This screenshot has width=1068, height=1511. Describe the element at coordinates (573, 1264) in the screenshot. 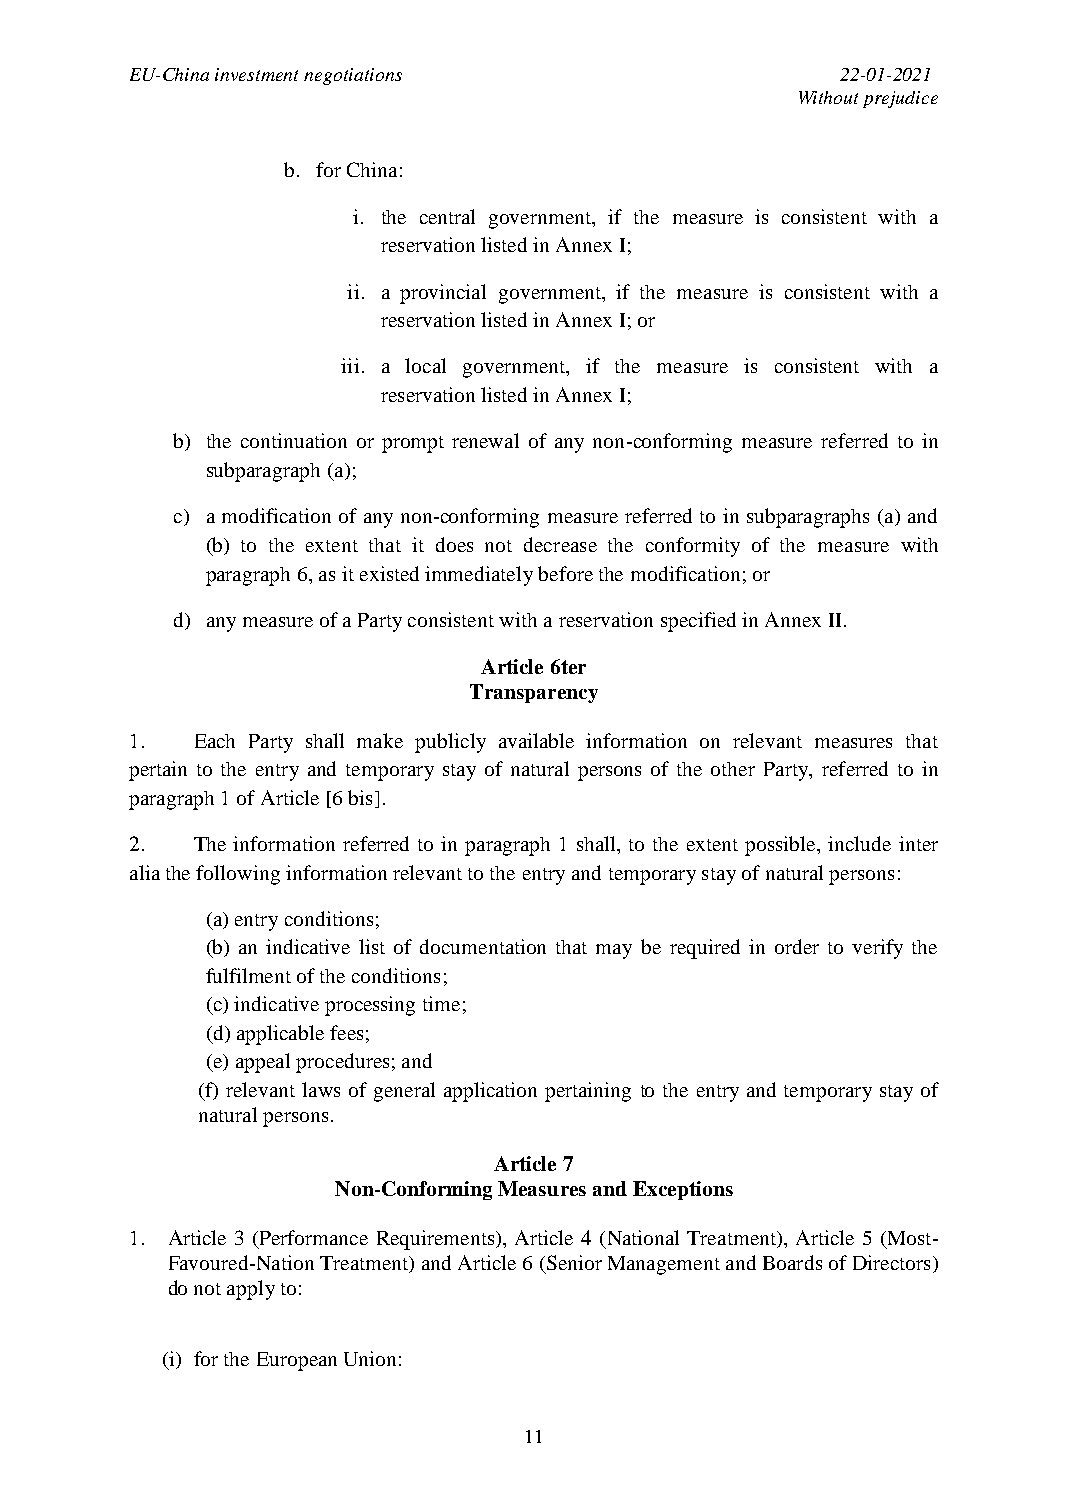

I see `Senior` at that location.
